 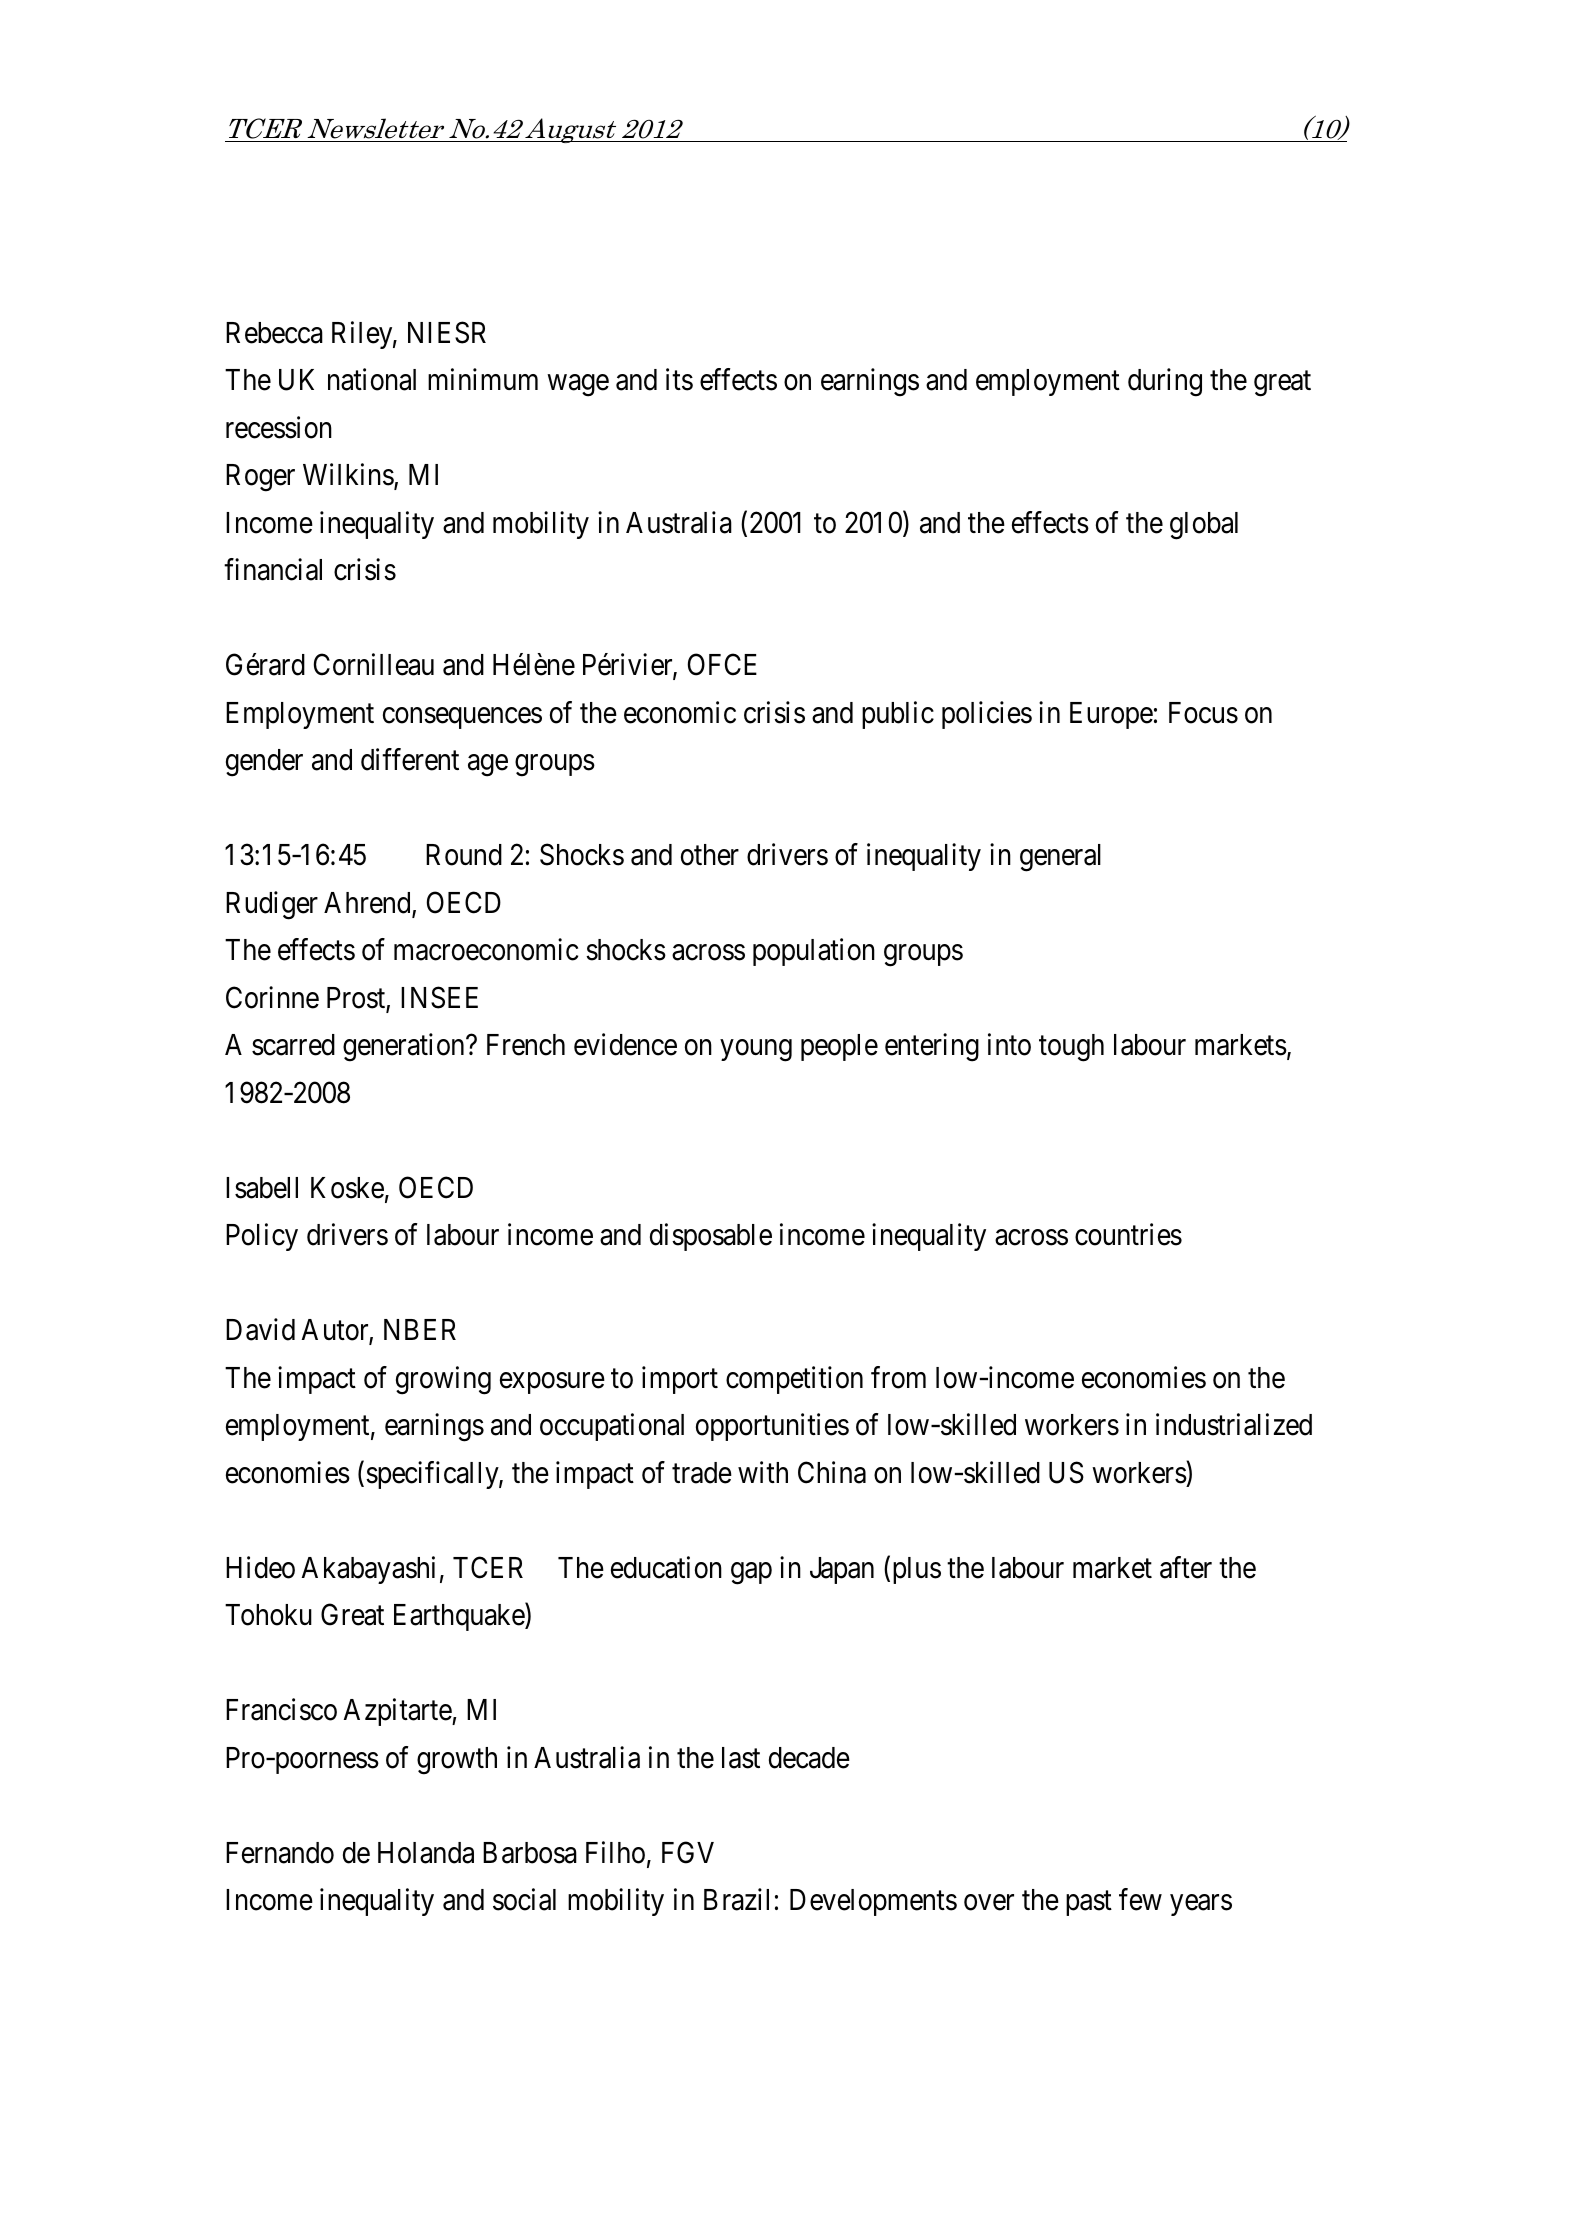 What do you see at coordinates (1071, 1048) in the image?
I see `tough` at bounding box center [1071, 1048].
